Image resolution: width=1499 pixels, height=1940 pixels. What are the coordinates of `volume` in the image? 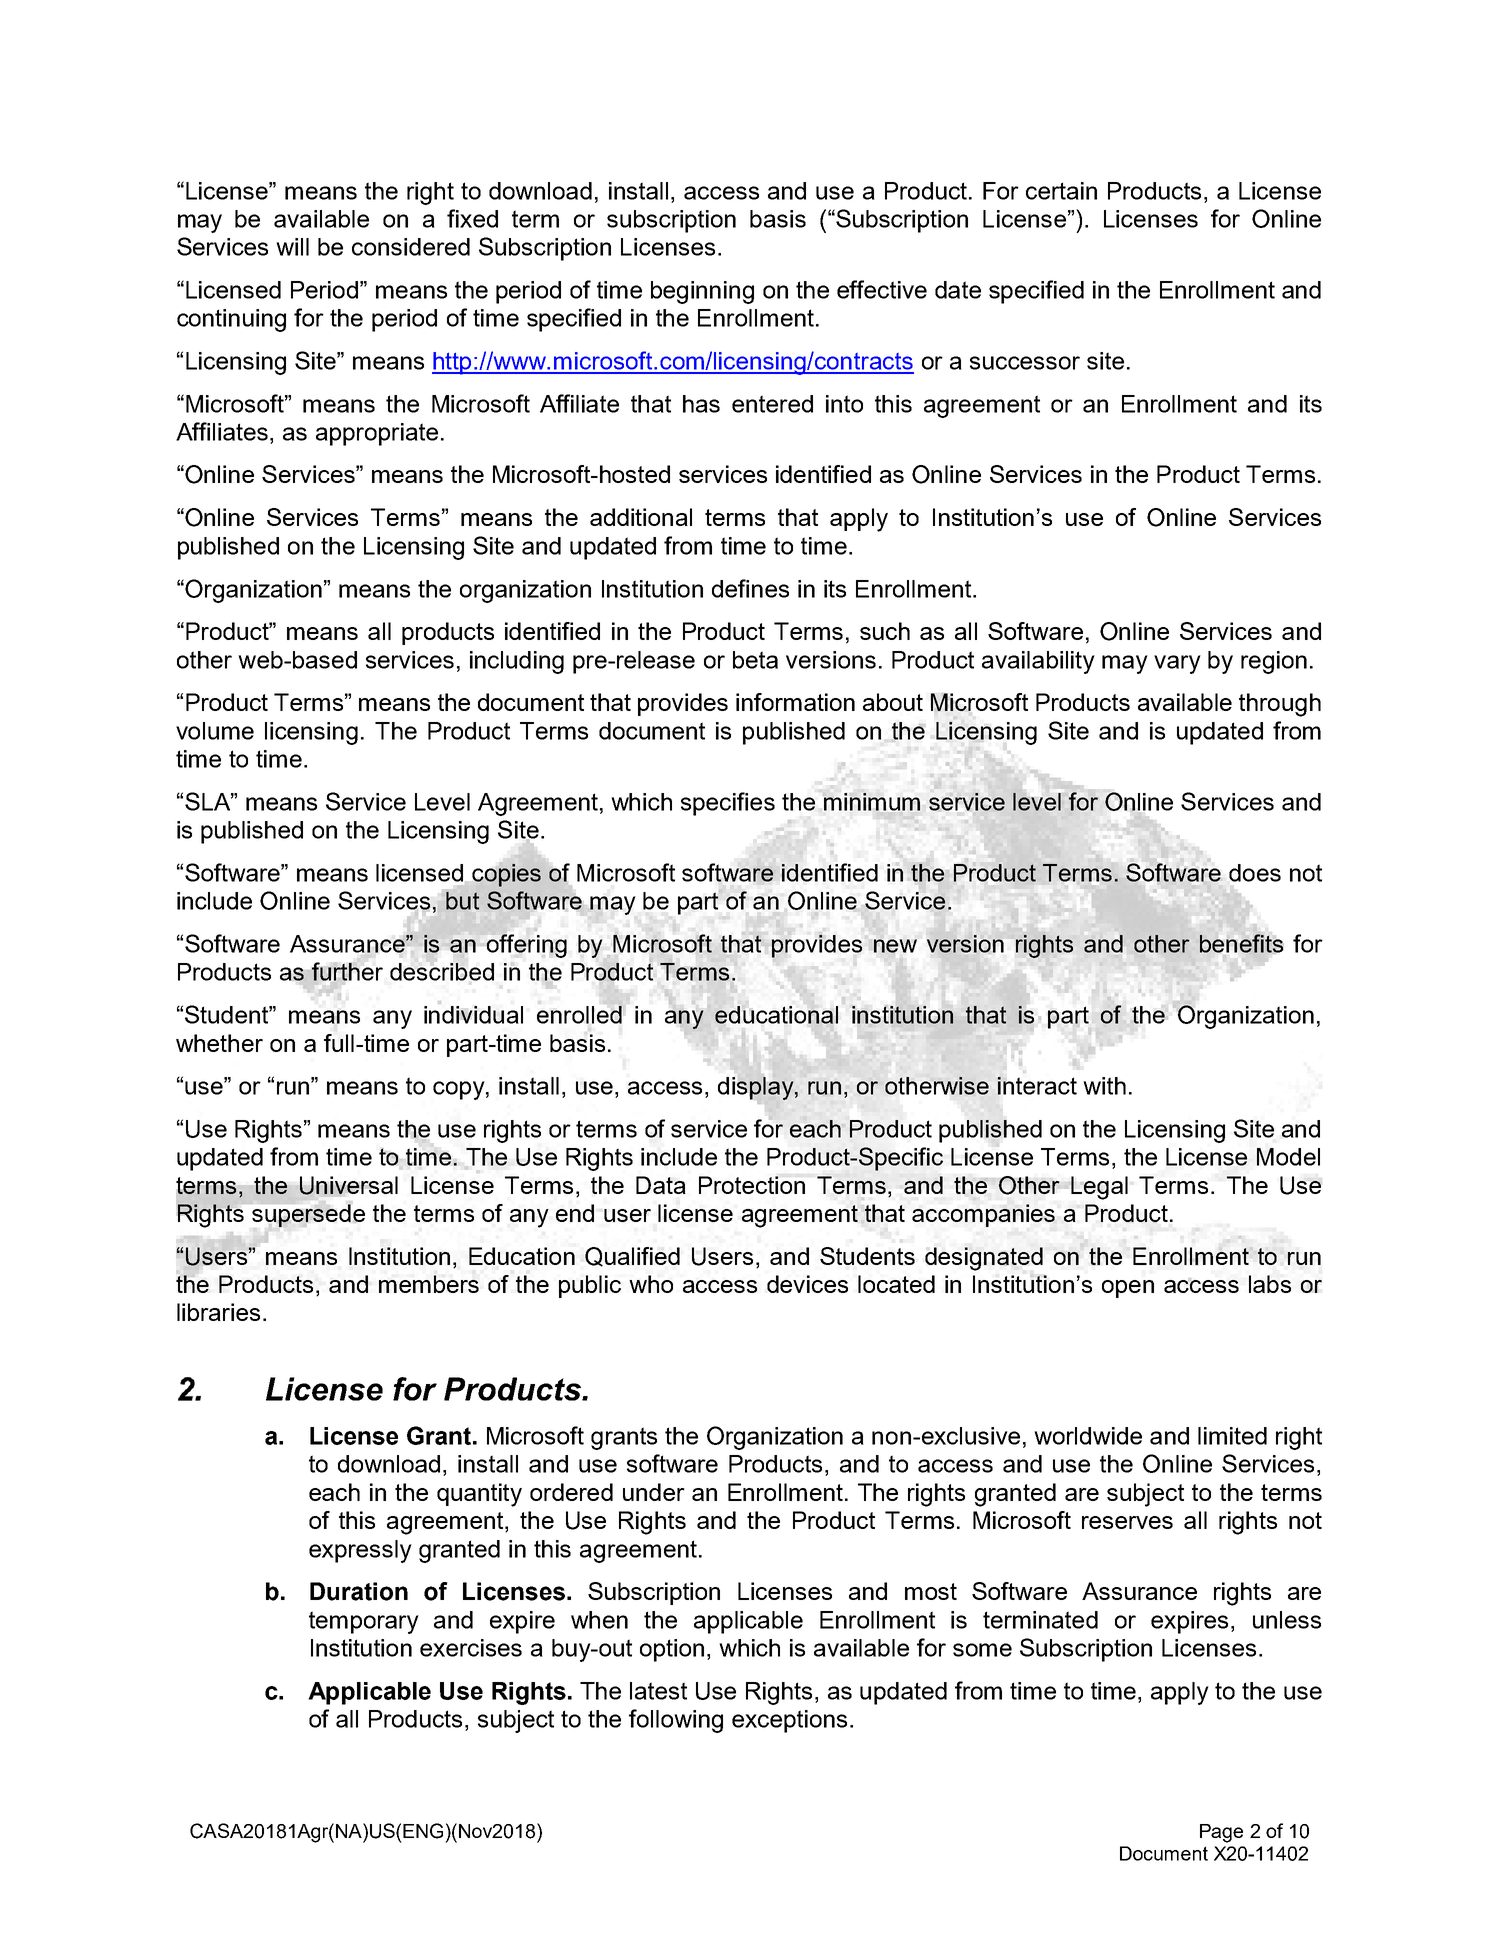 It's located at (215, 731).
